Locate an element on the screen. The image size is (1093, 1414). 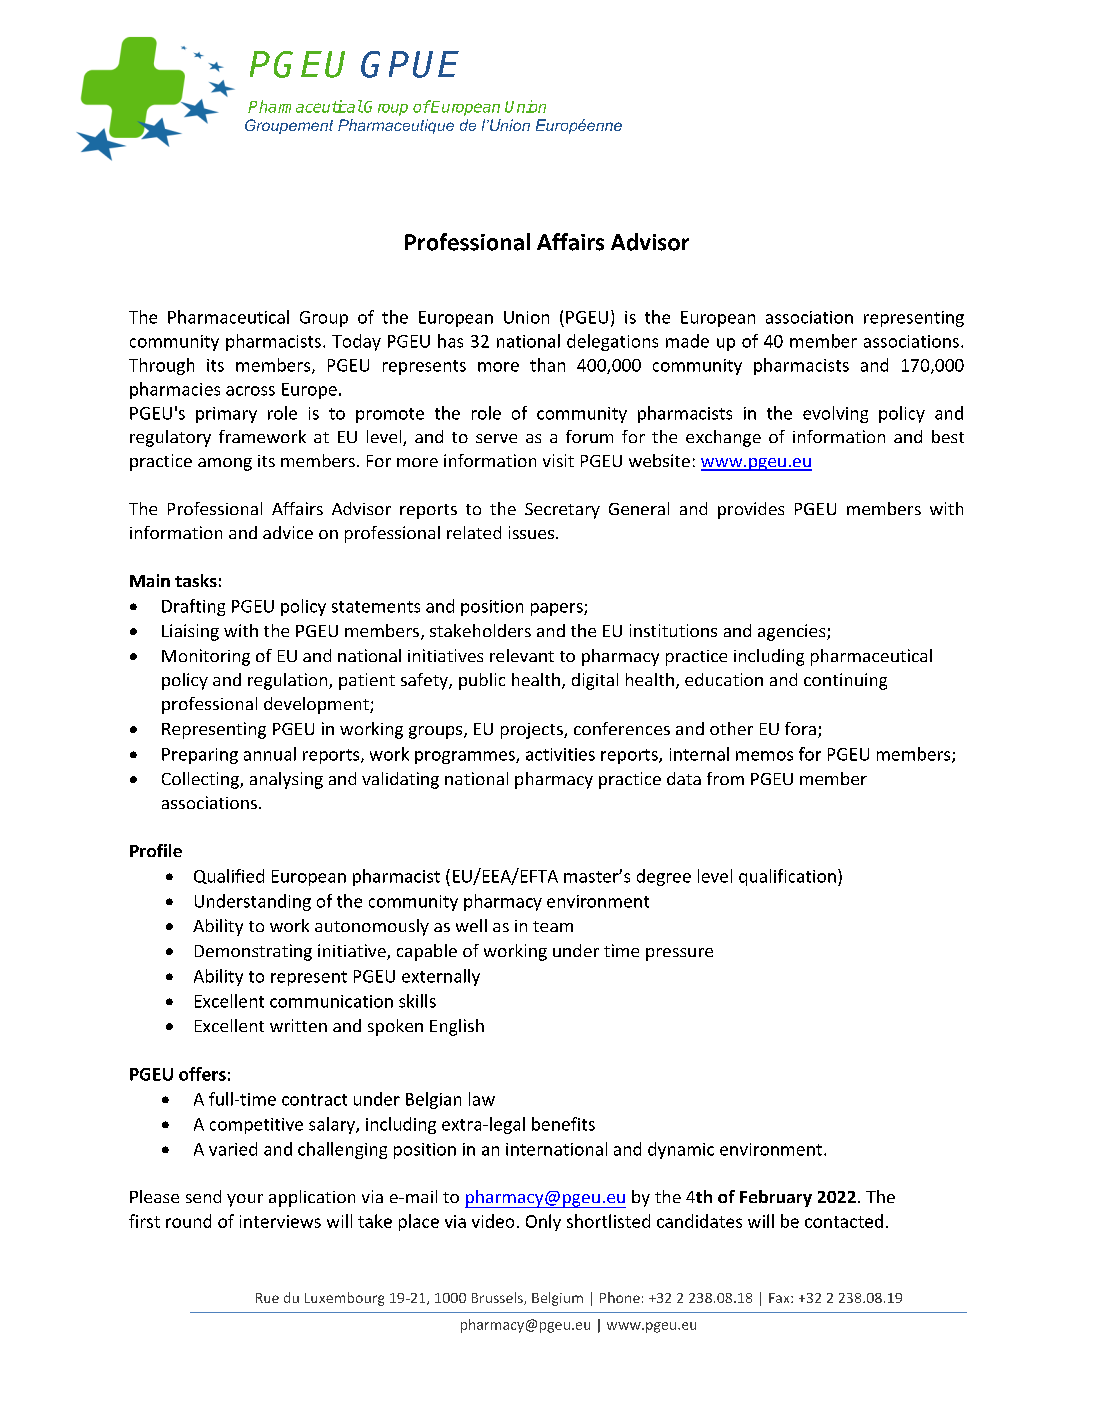
pressure is located at coordinates (679, 954).
